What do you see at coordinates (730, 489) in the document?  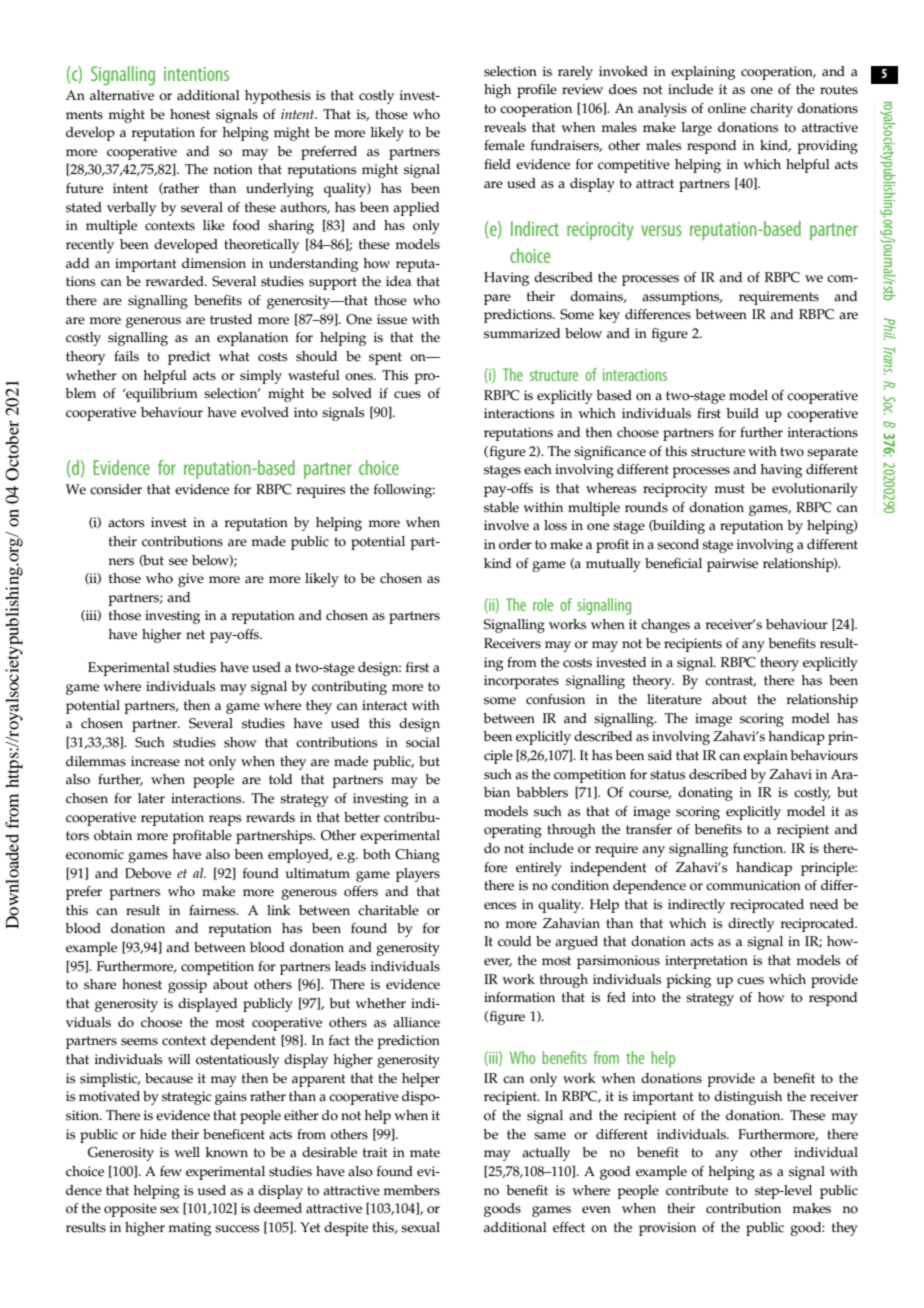 I see `must` at bounding box center [730, 489].
